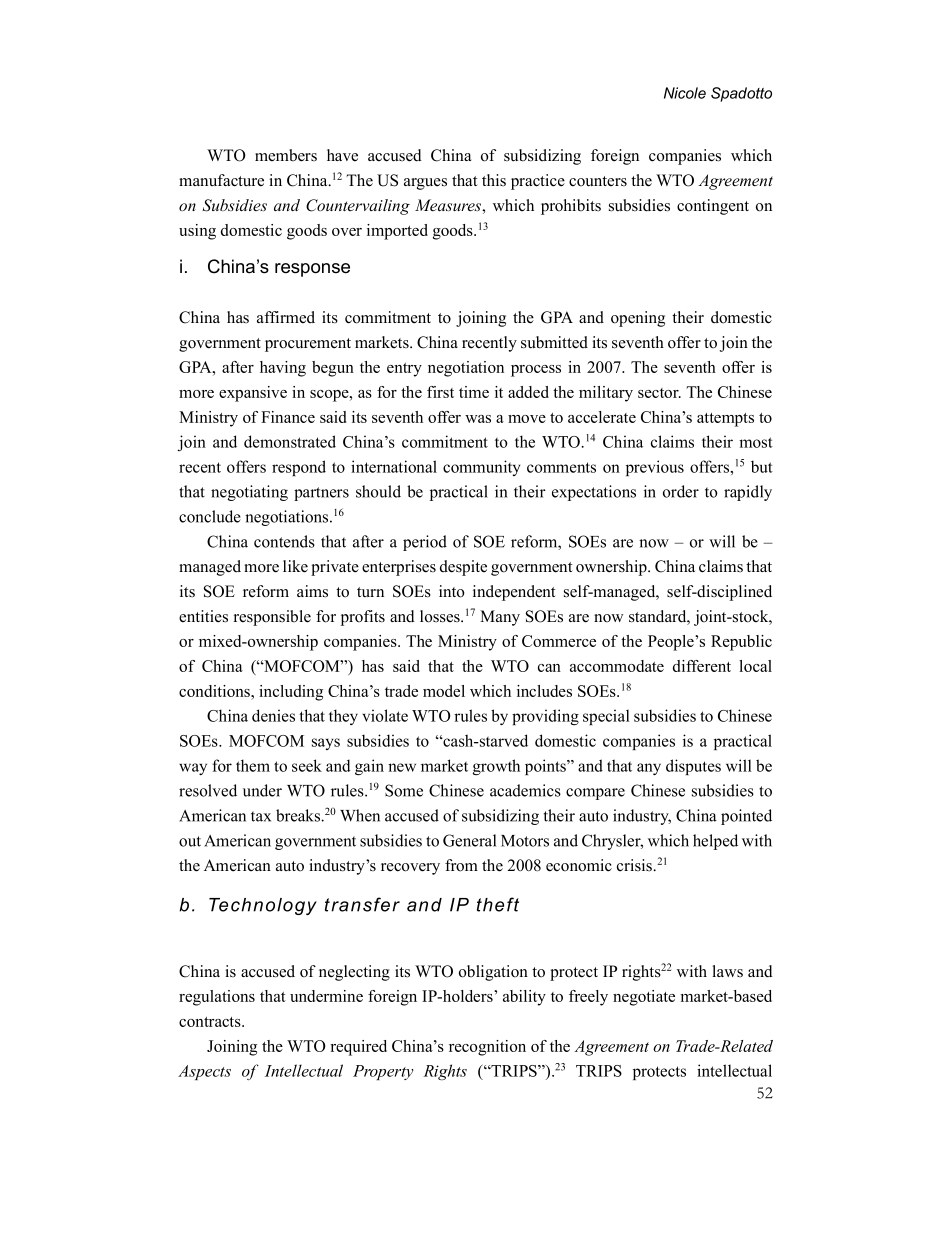 The height and width of the screenshot is (1233, 952). What do you see at coordinates (685, 93) in the screenshot?
I see `Nicole` at bounding box center [685, 93].
